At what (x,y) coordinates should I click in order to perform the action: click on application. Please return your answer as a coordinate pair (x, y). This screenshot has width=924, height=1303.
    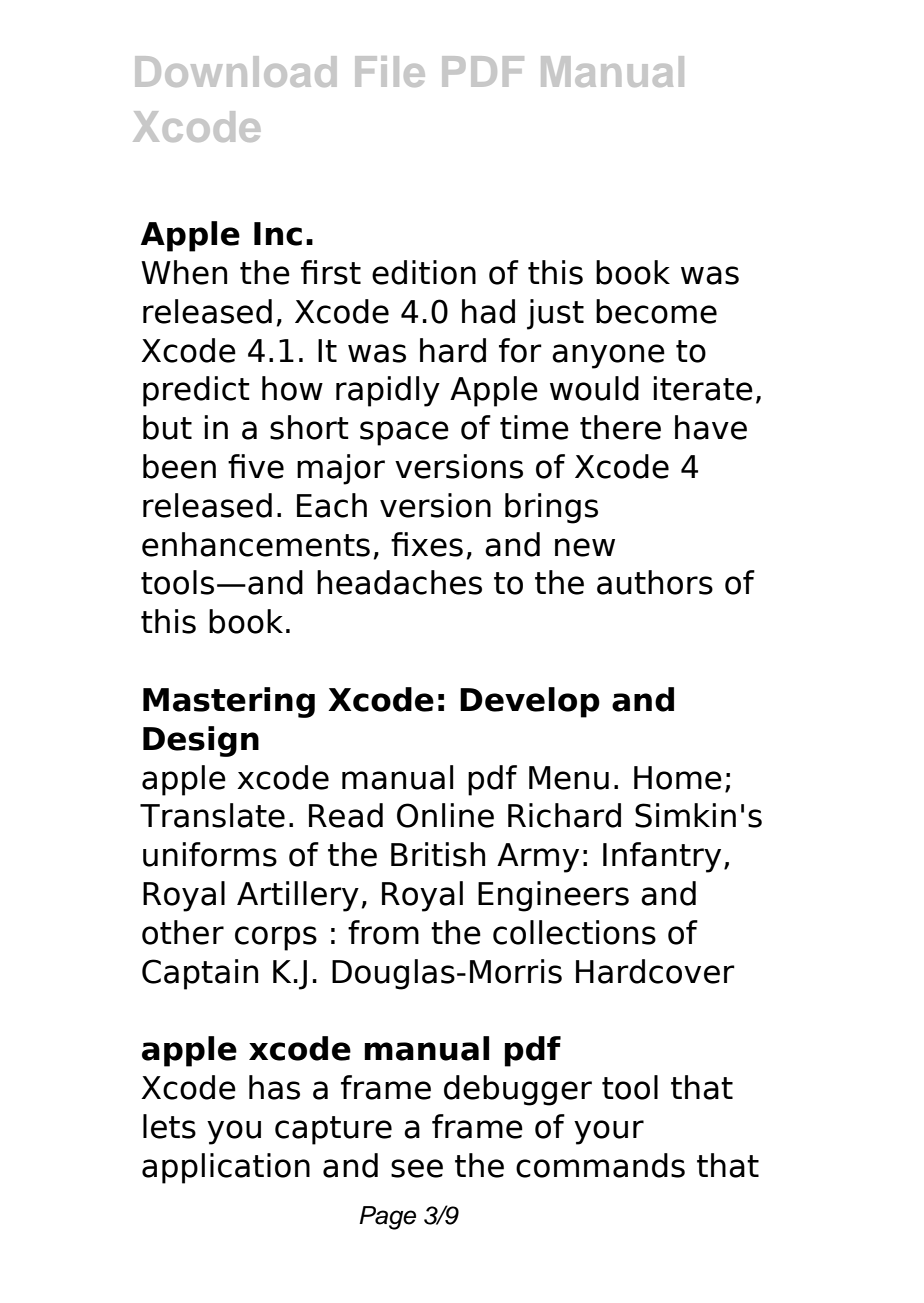
    Looking at the image, I should click on (226, 1168).
